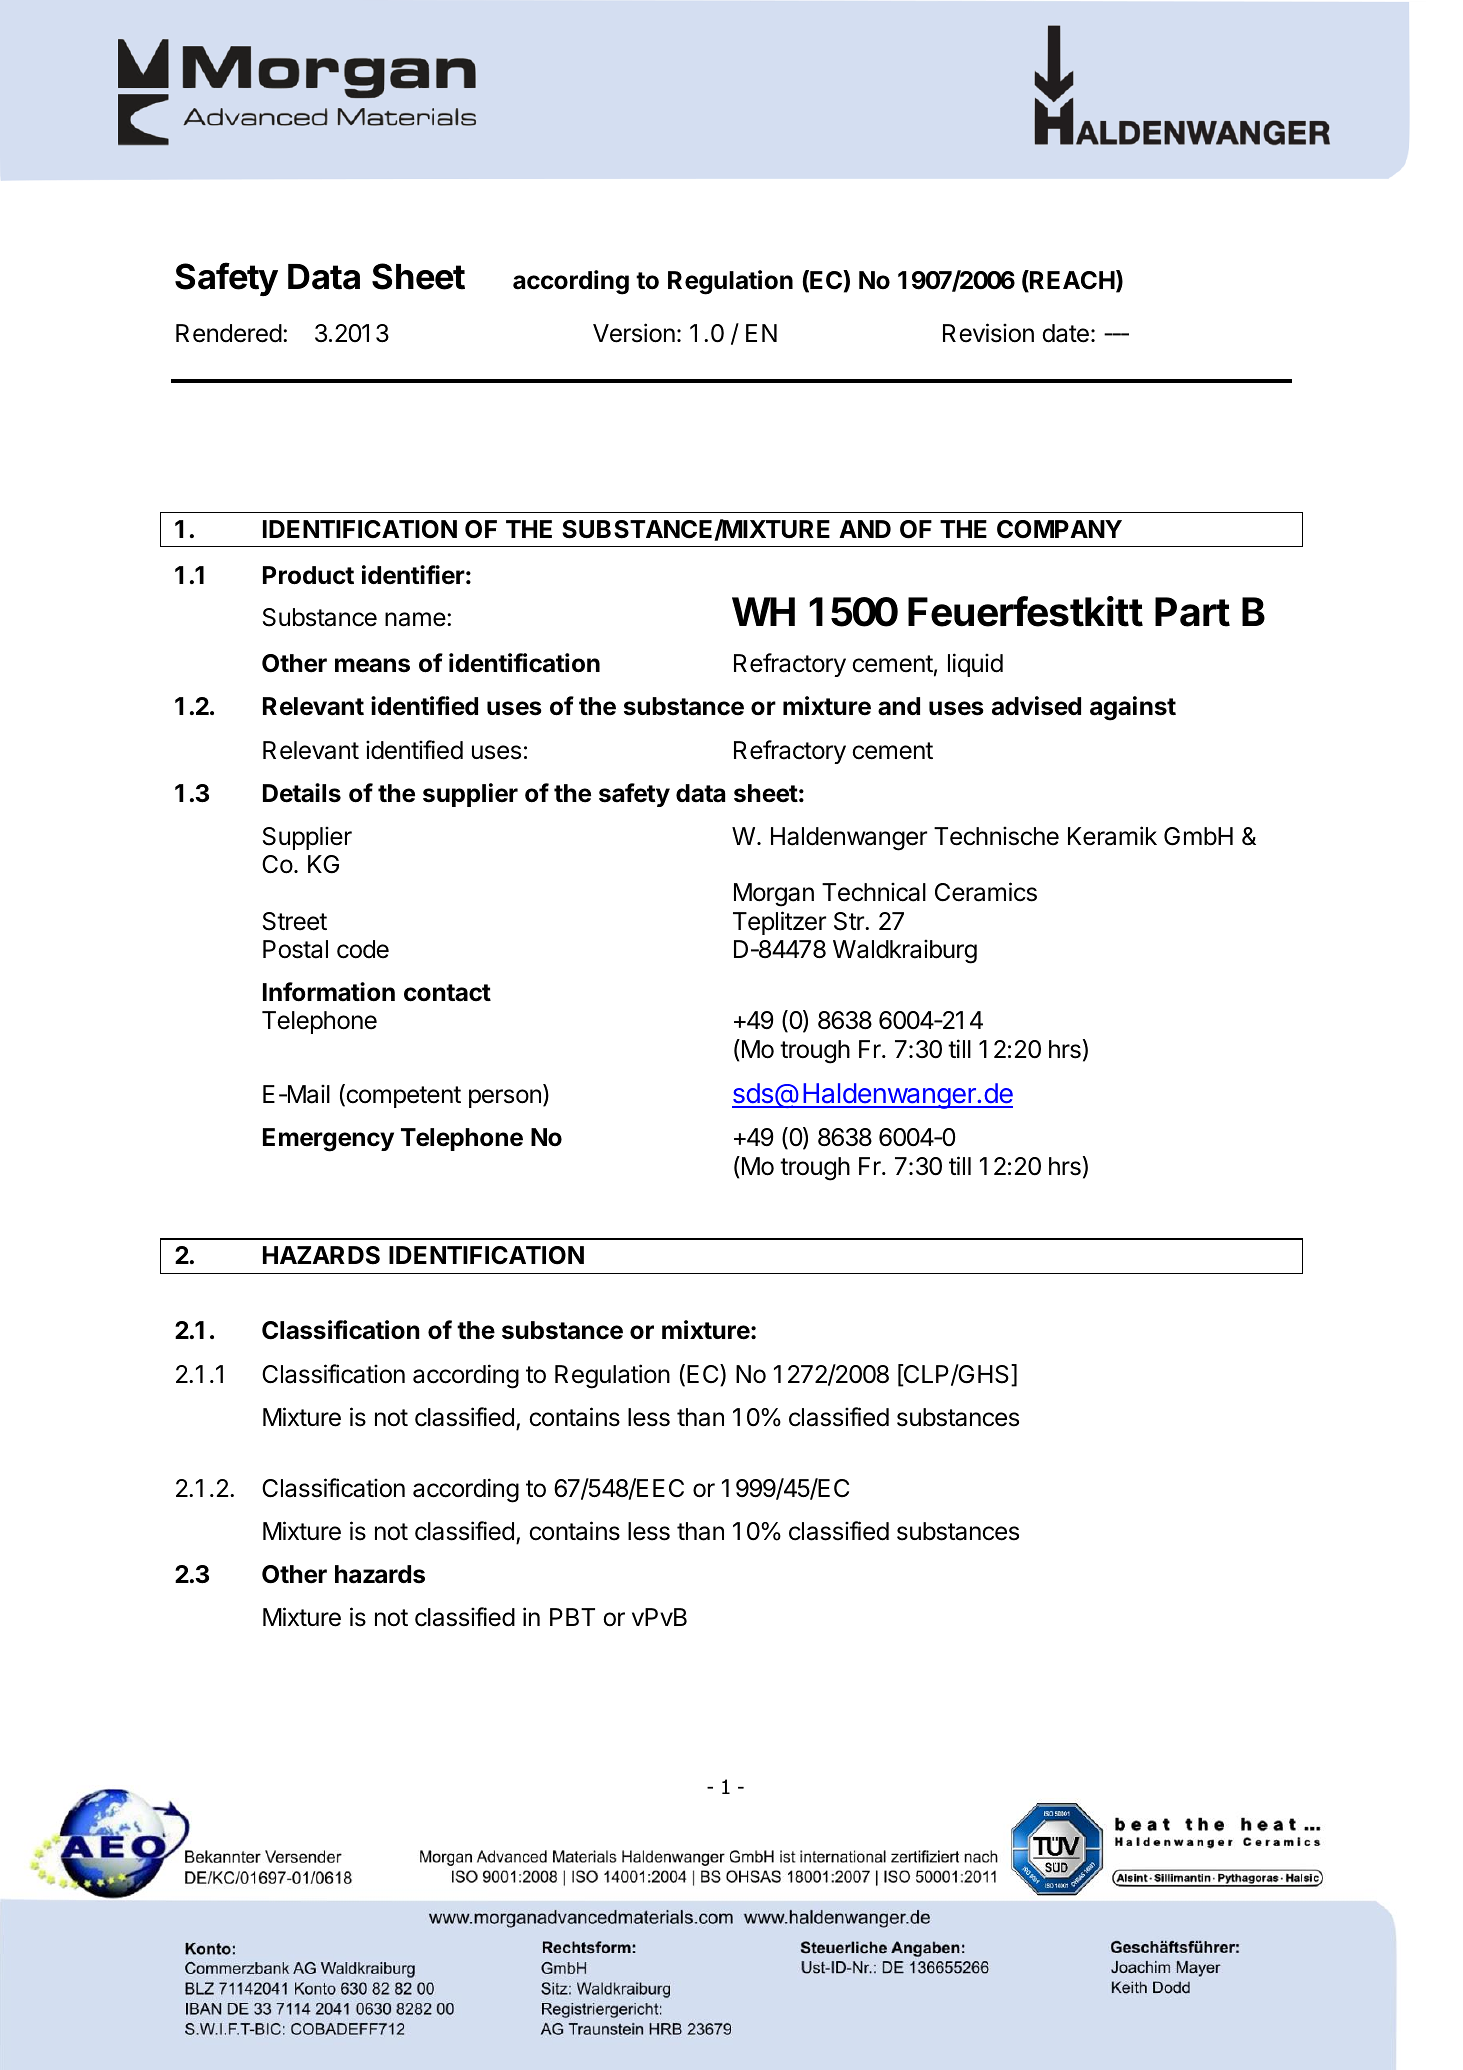 The image size is (1463, 2070). What do you see at coordinates (372, 665) in the screenshot?
I see `means` at bounding box center [372, 665].
